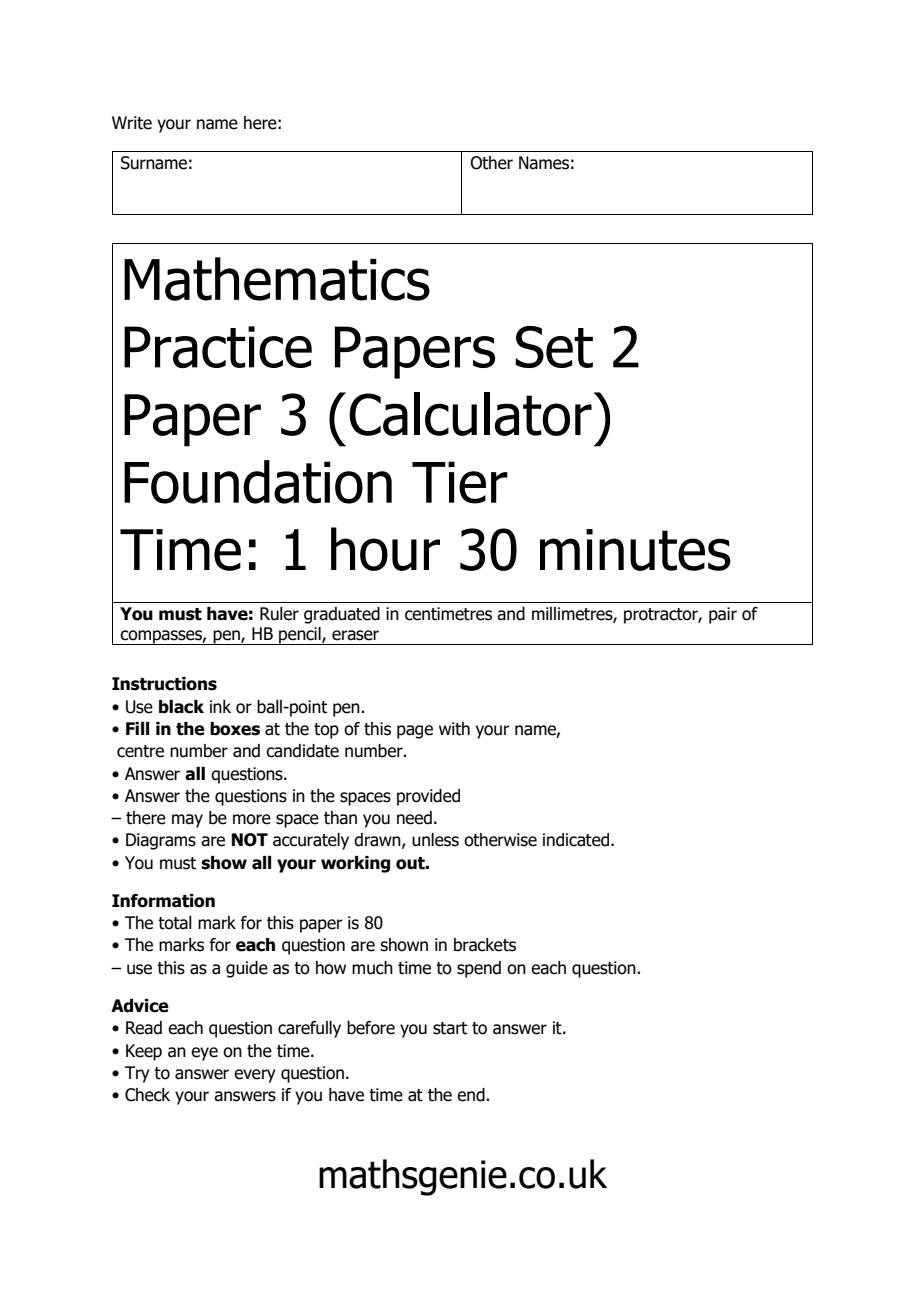  I want to click on spend, so click(479, 969).
